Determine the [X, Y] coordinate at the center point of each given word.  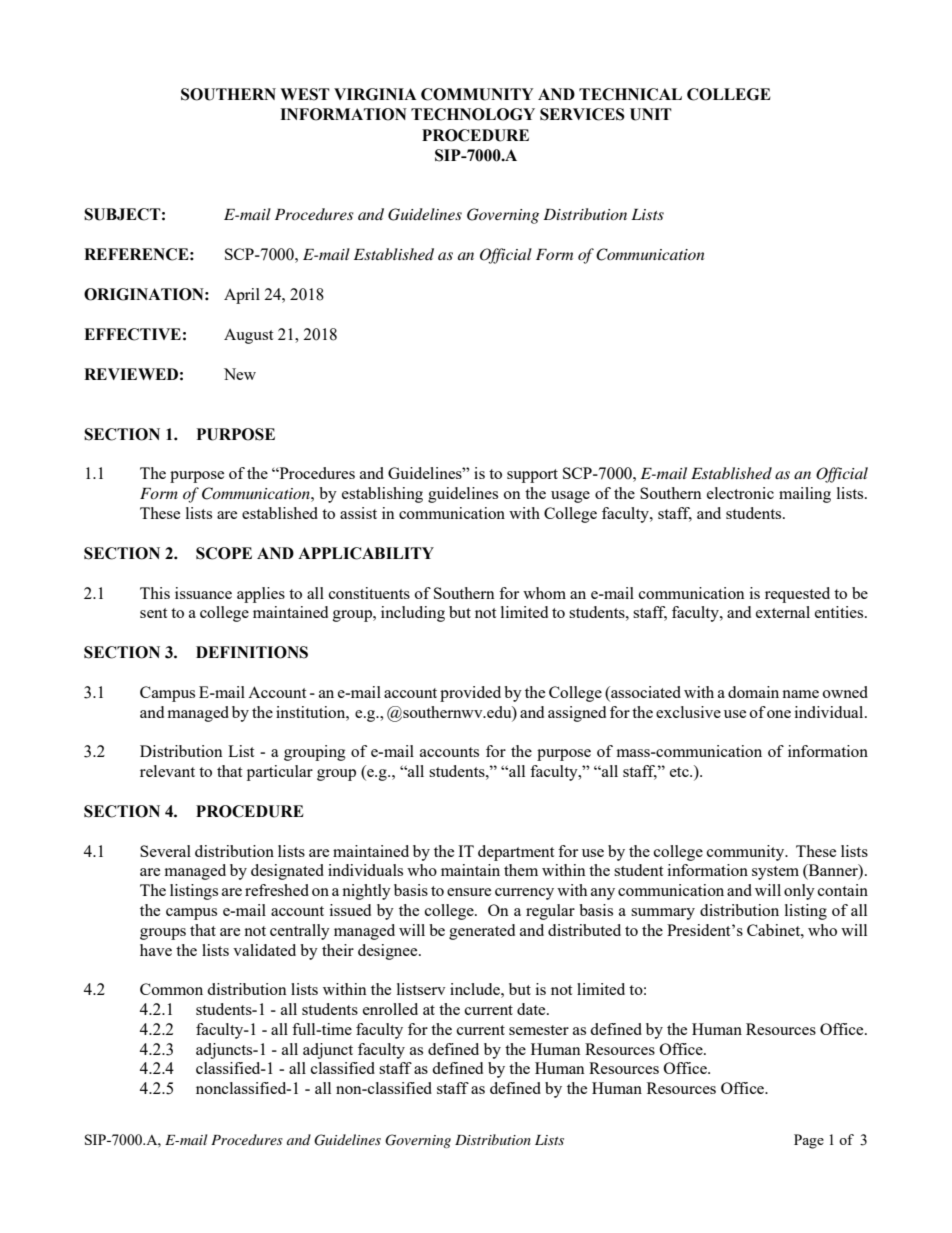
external [783, 612]
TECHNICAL [630, 94]
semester [539, 1030]
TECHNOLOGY [473, 114]
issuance [203, 593]
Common [171, 989]
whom [544, 593]
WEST [305, 94]
